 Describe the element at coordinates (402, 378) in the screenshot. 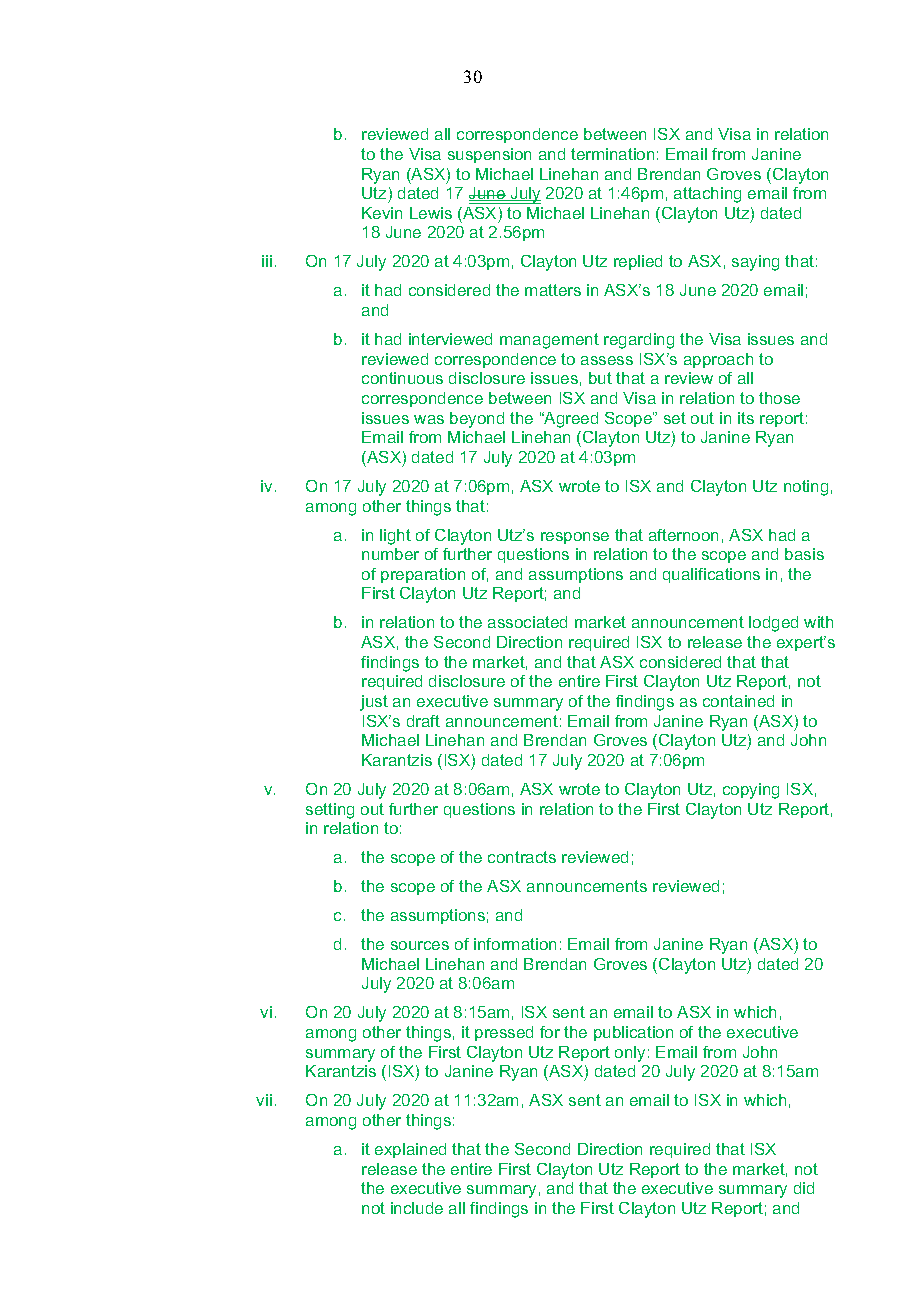

I see `continuous` at that location.
